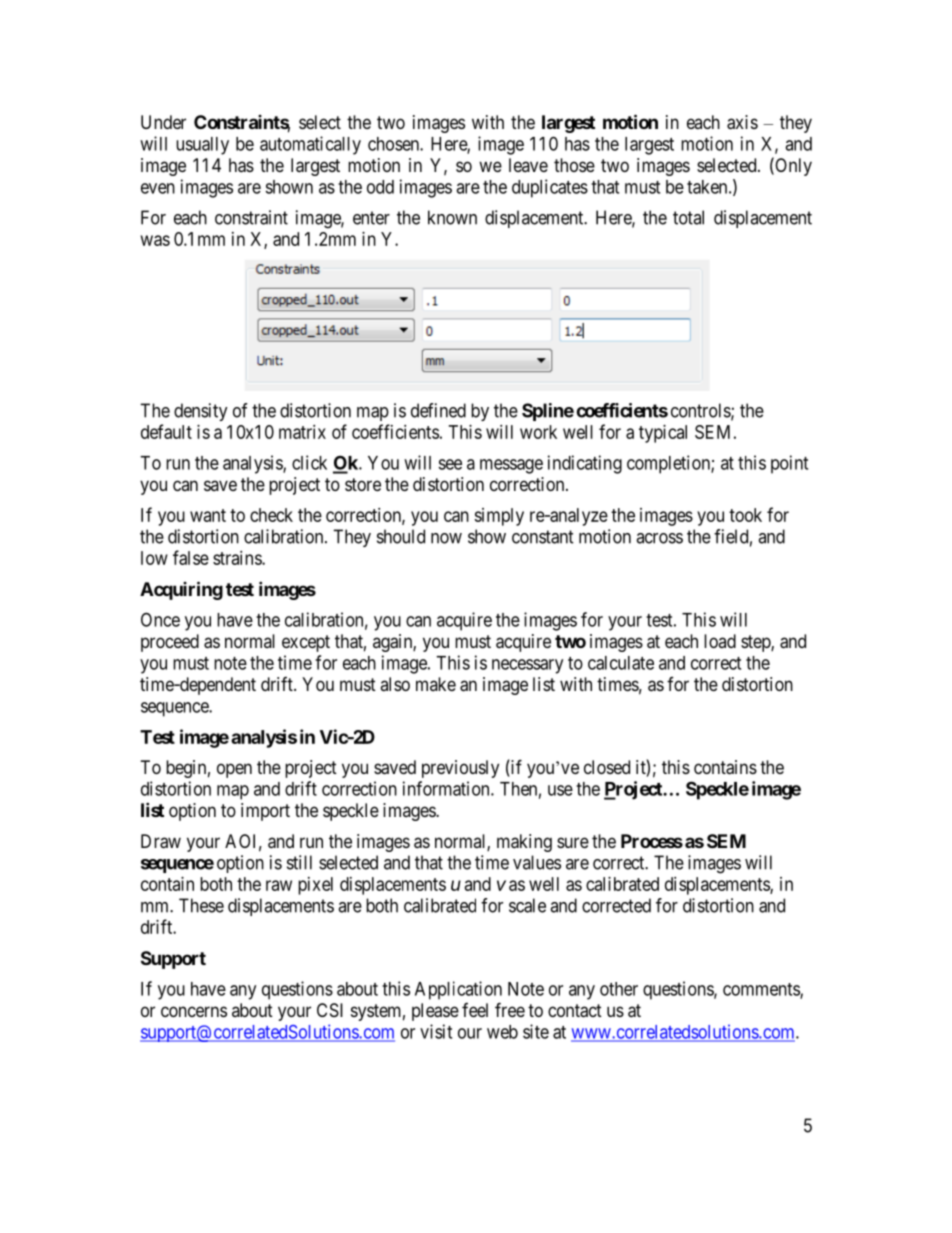 This page has height=1233, width=952. Describe the element at coordinates (528, 165) in the page. I see `leave` at that location.
